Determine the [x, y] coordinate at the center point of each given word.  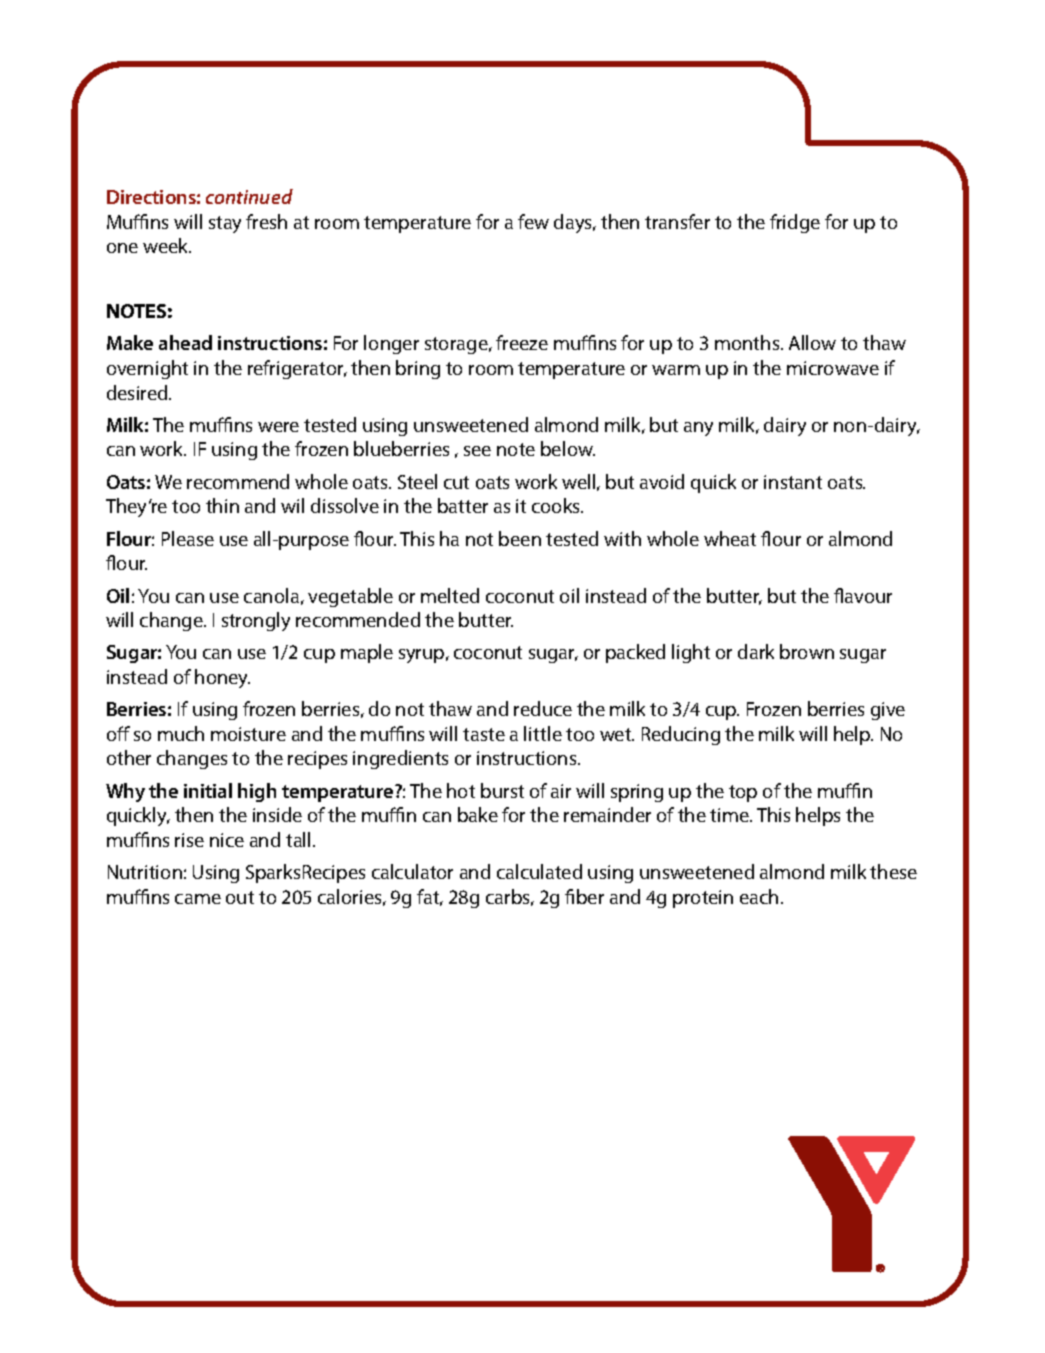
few [533, 221]
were [278, 427]
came [198, 899]
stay [225, 224]
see [477, 451]
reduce [543, 708]
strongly [256, 621]
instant [793, 482]
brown [807, 651]
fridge [795, 223]
